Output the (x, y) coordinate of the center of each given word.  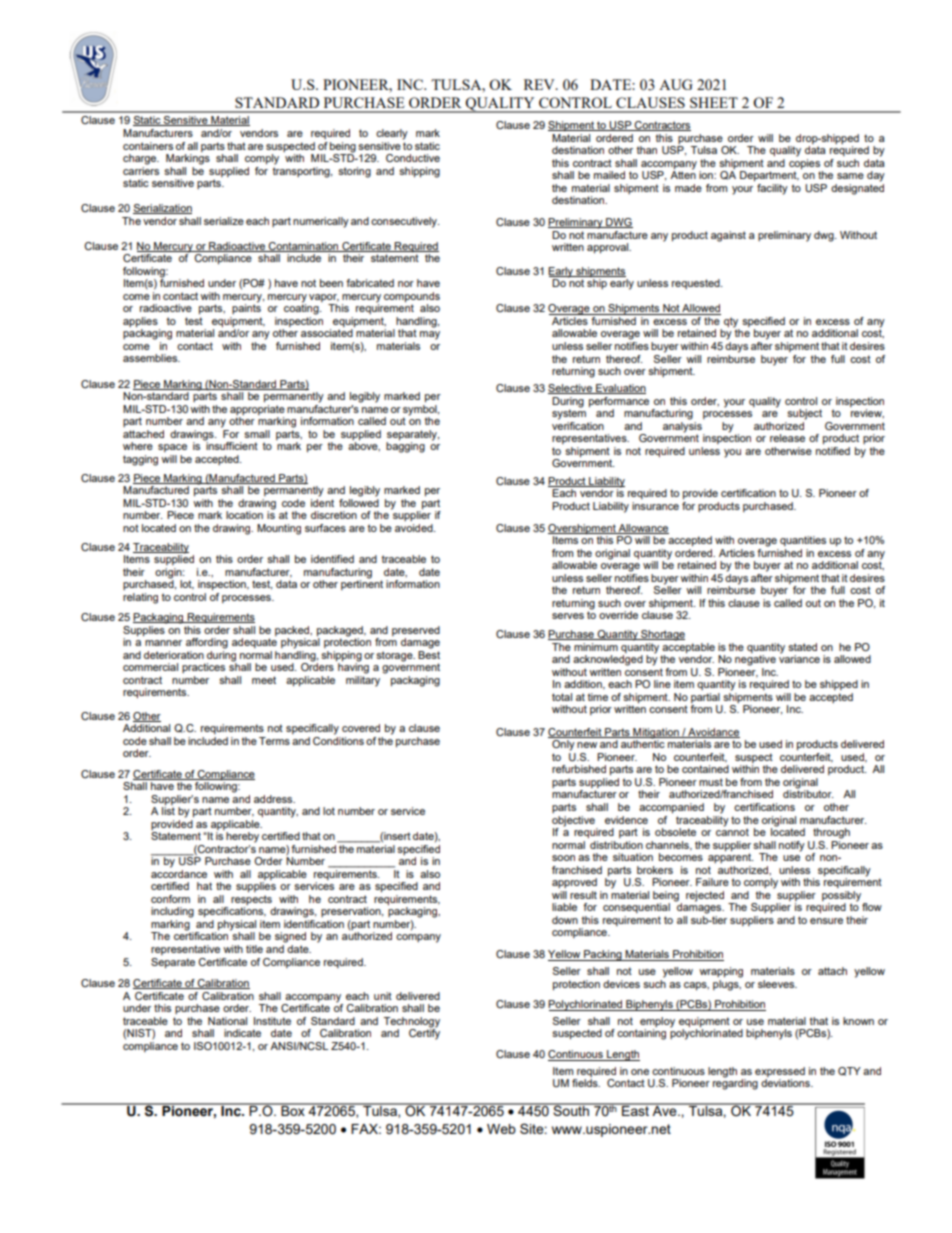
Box (293, 1110)
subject (804, 414)
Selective (571, 389)
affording (207, 643)
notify (792, 846)
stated (802, 647)
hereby (242, 837)
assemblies (151, 358)
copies (804, 162)
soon (563, 858)
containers (148, 146)
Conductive (413, 158)
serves (568, 616)
